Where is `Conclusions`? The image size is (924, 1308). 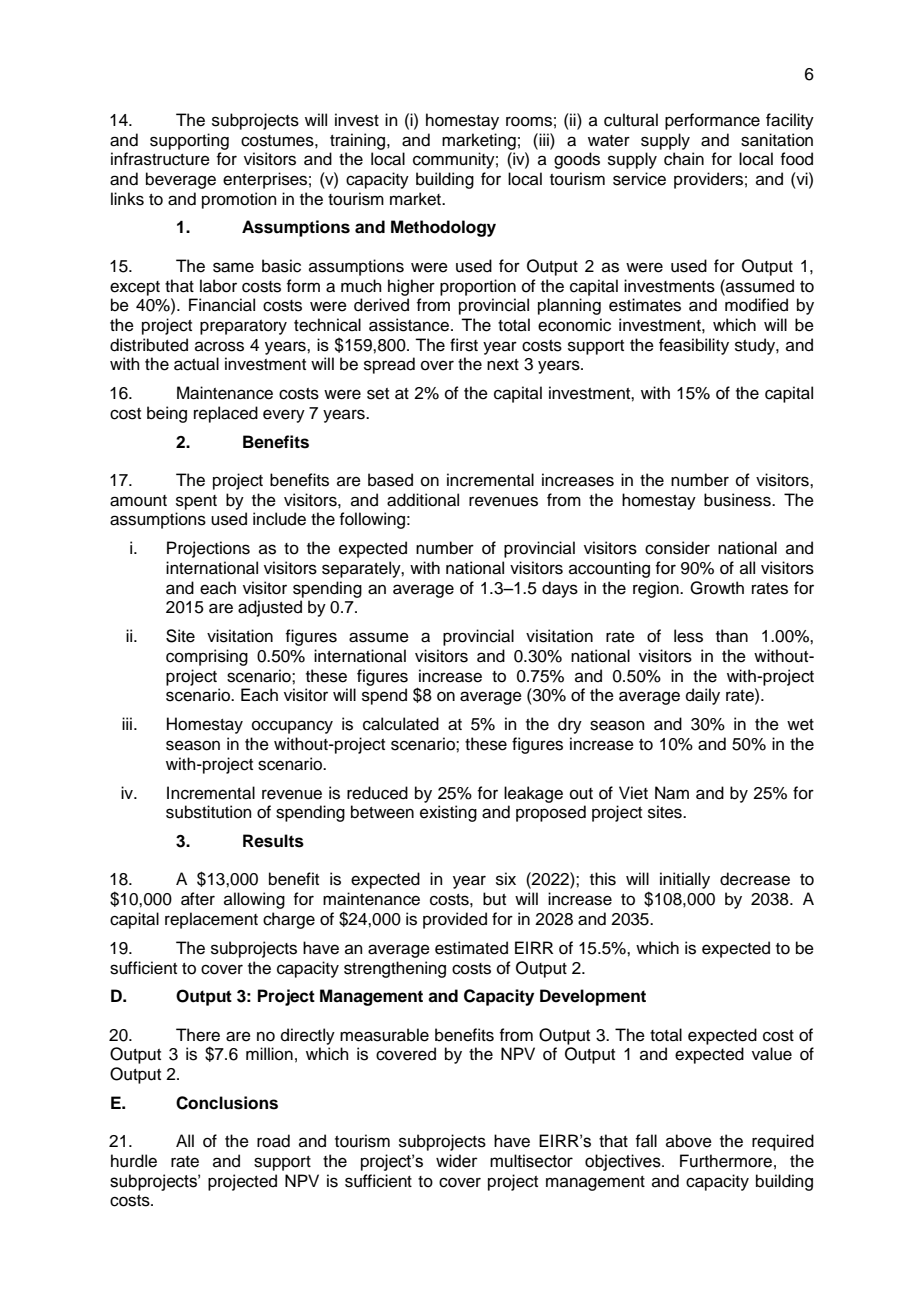
Conclusions is located at coordinates (227, 1103).
